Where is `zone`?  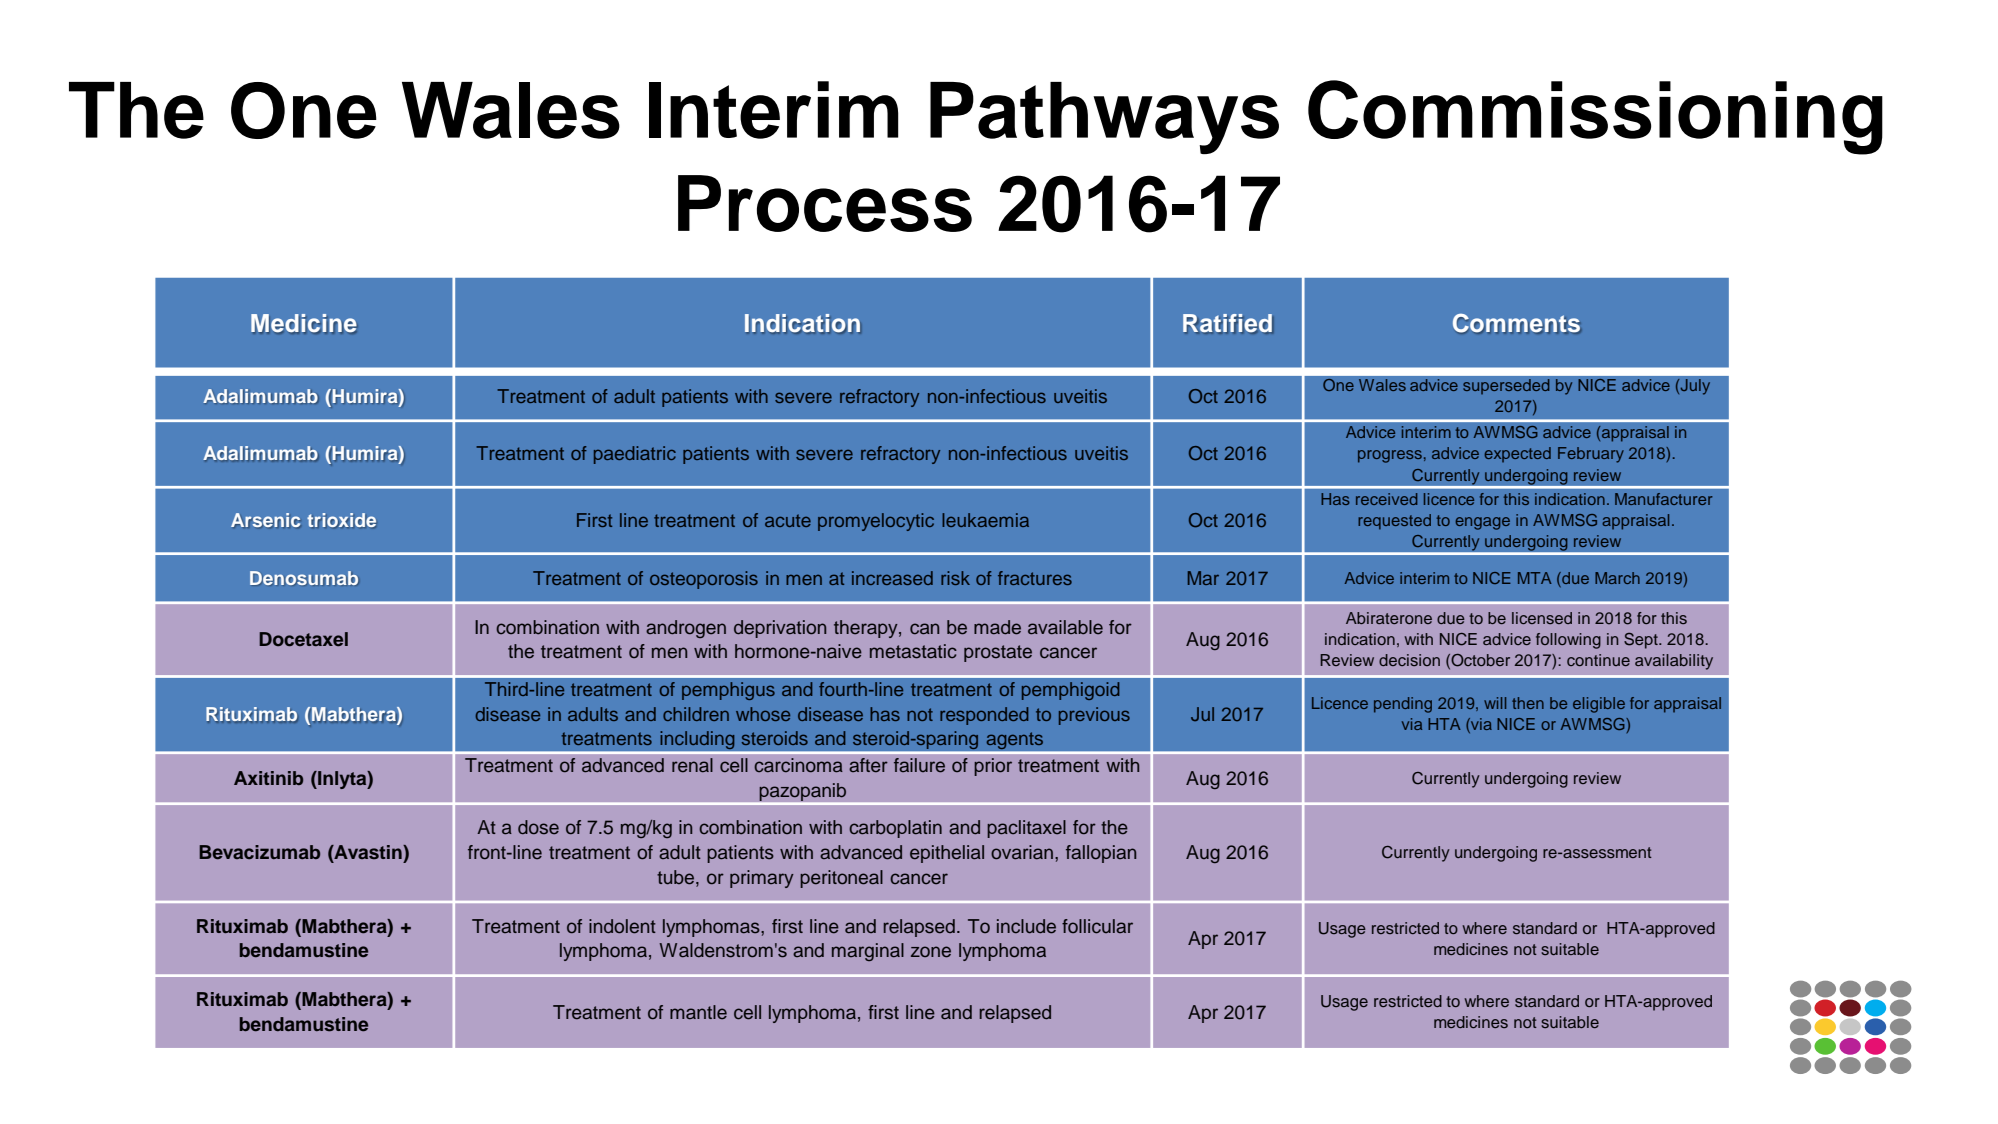 zone is located at coordinates (931, 952).
